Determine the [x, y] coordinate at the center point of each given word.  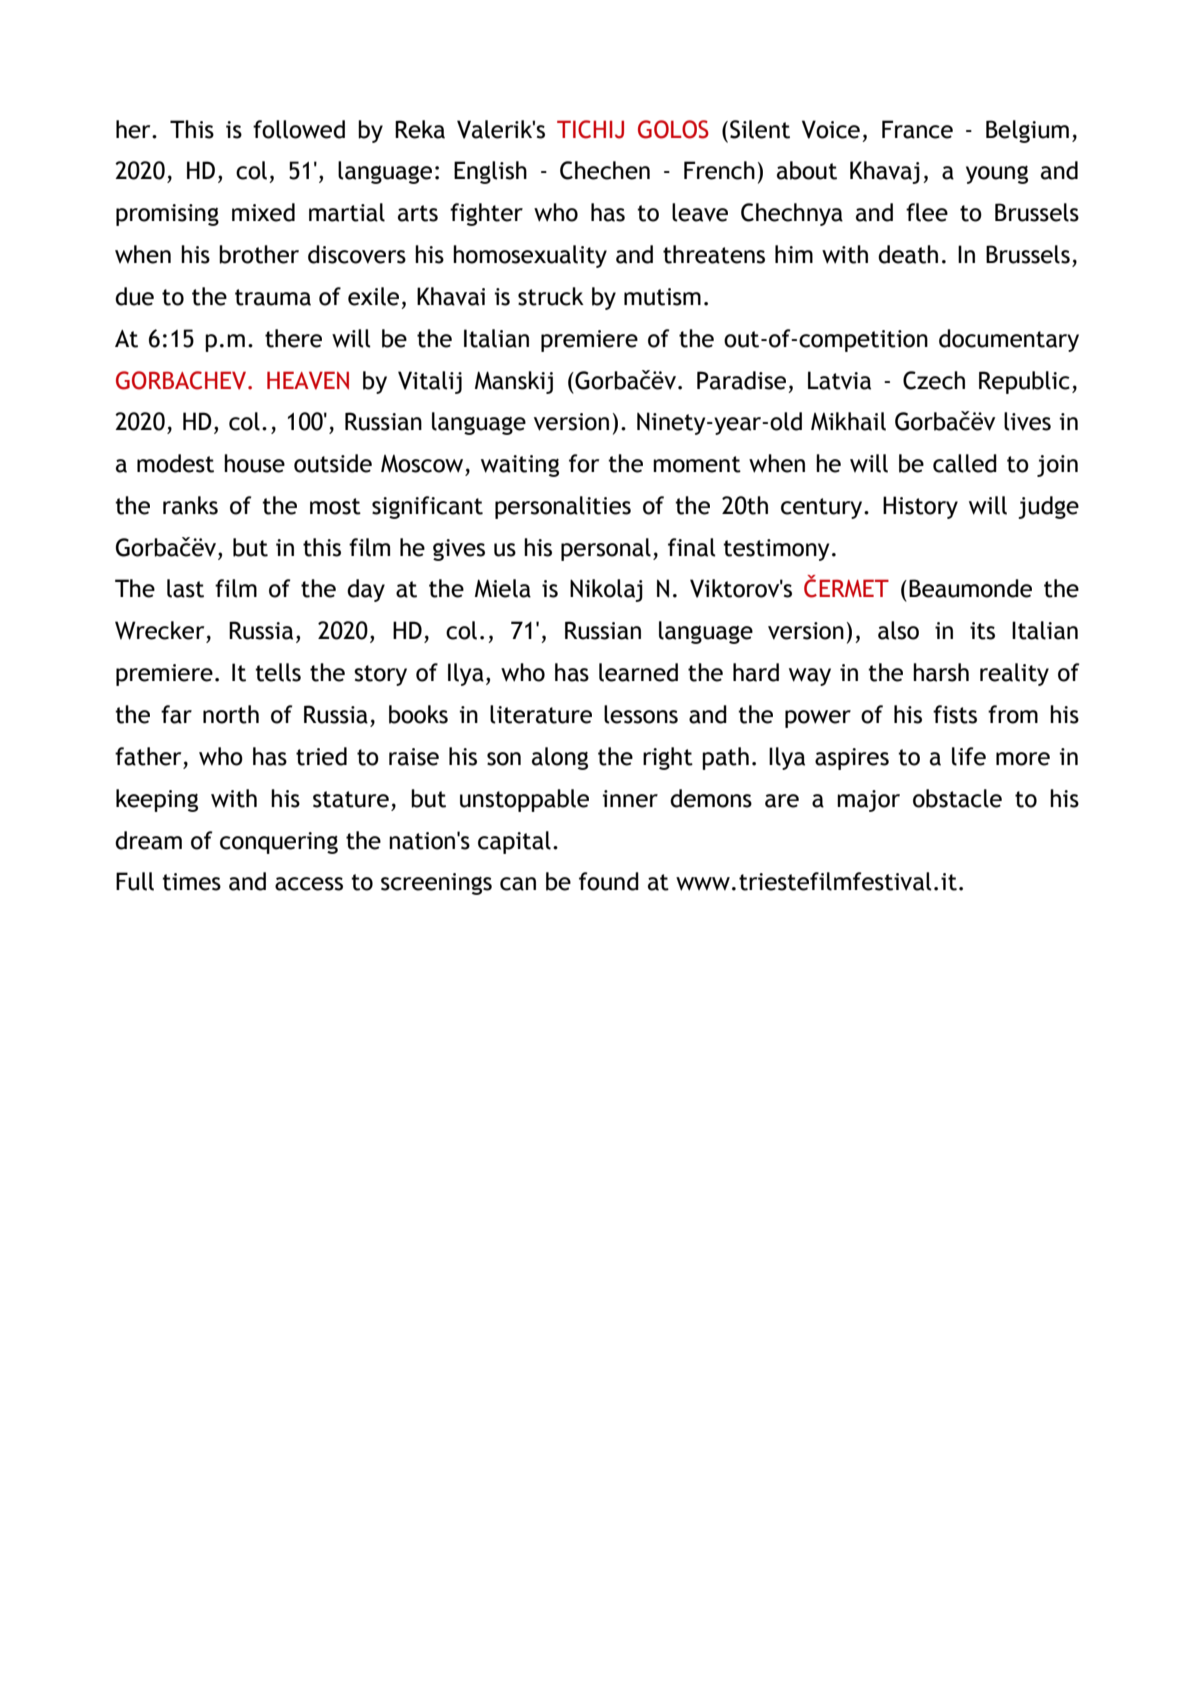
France [917, 129]
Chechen [605, 170]
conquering [279, 843]
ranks [190, 505]
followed [299, 129]
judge [1048, 507]
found [609, 881]
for [584, 463]
